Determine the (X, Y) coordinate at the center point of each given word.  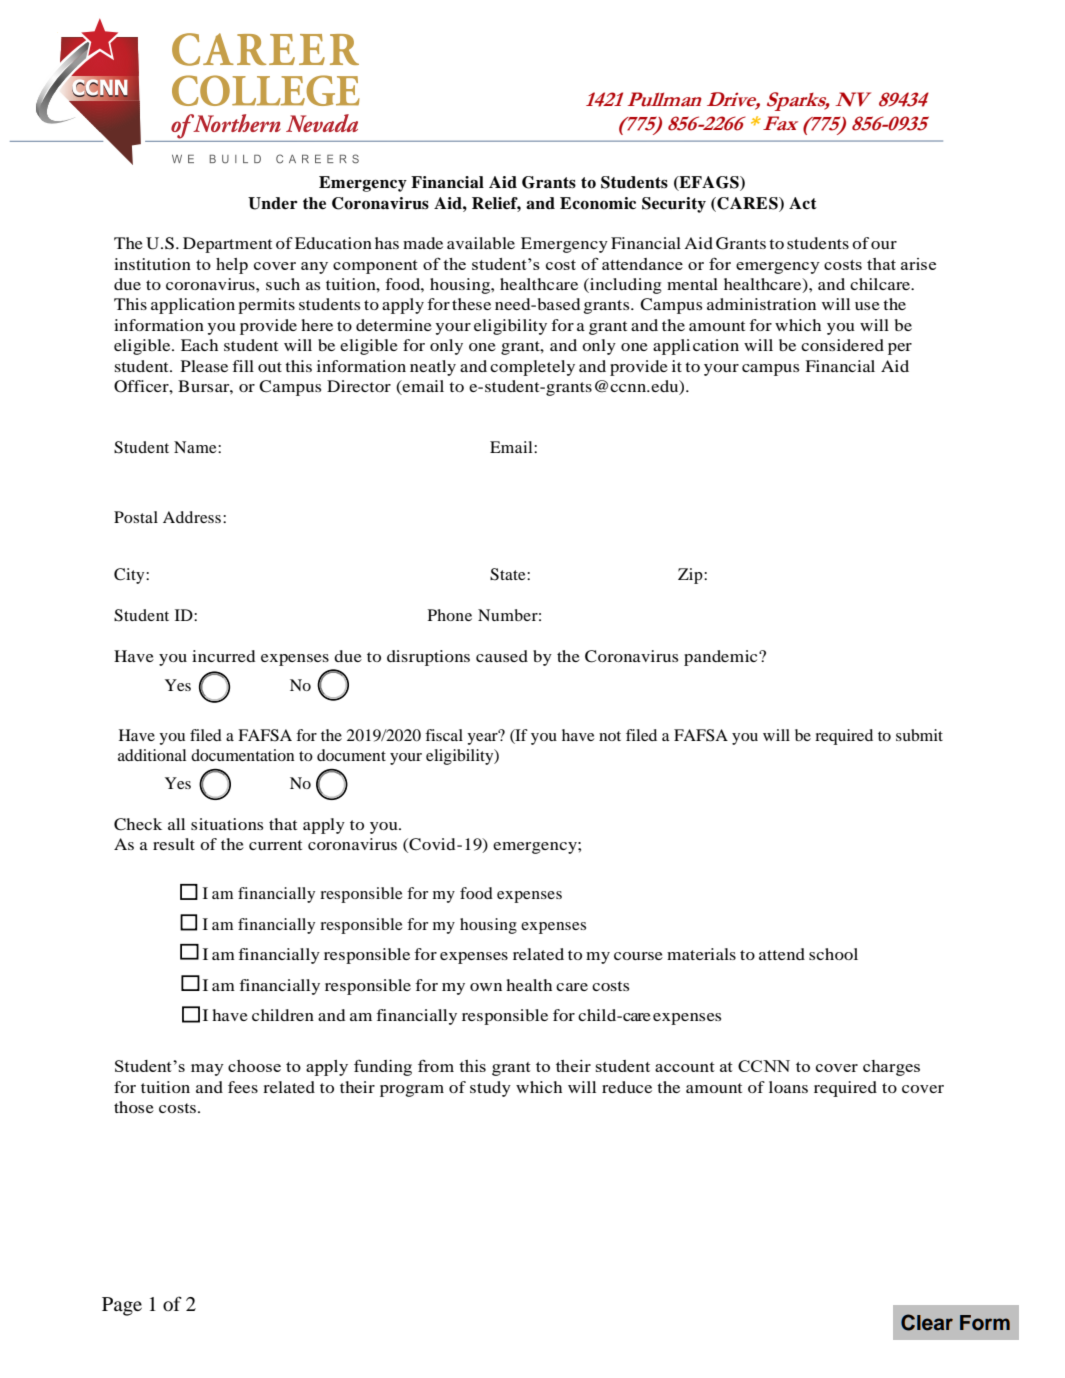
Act (803, 203)
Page (122, 1306)
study (490, 1089)
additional (152, 755)
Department (227, 245)
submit (919, 735)
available (481, 243)
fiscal (444, 735)
